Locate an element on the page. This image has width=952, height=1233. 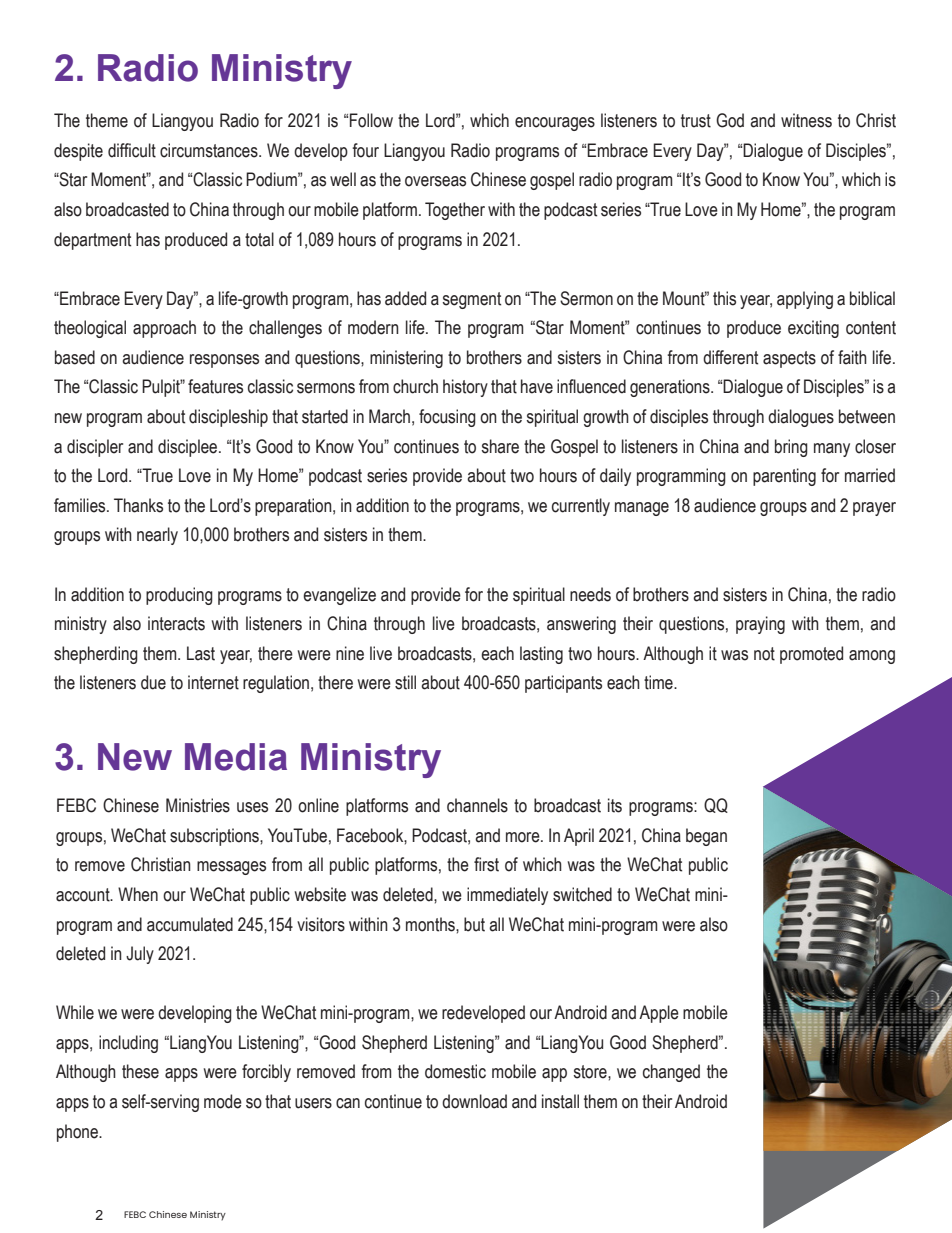
overseas is located at coordinates (435, 181).
